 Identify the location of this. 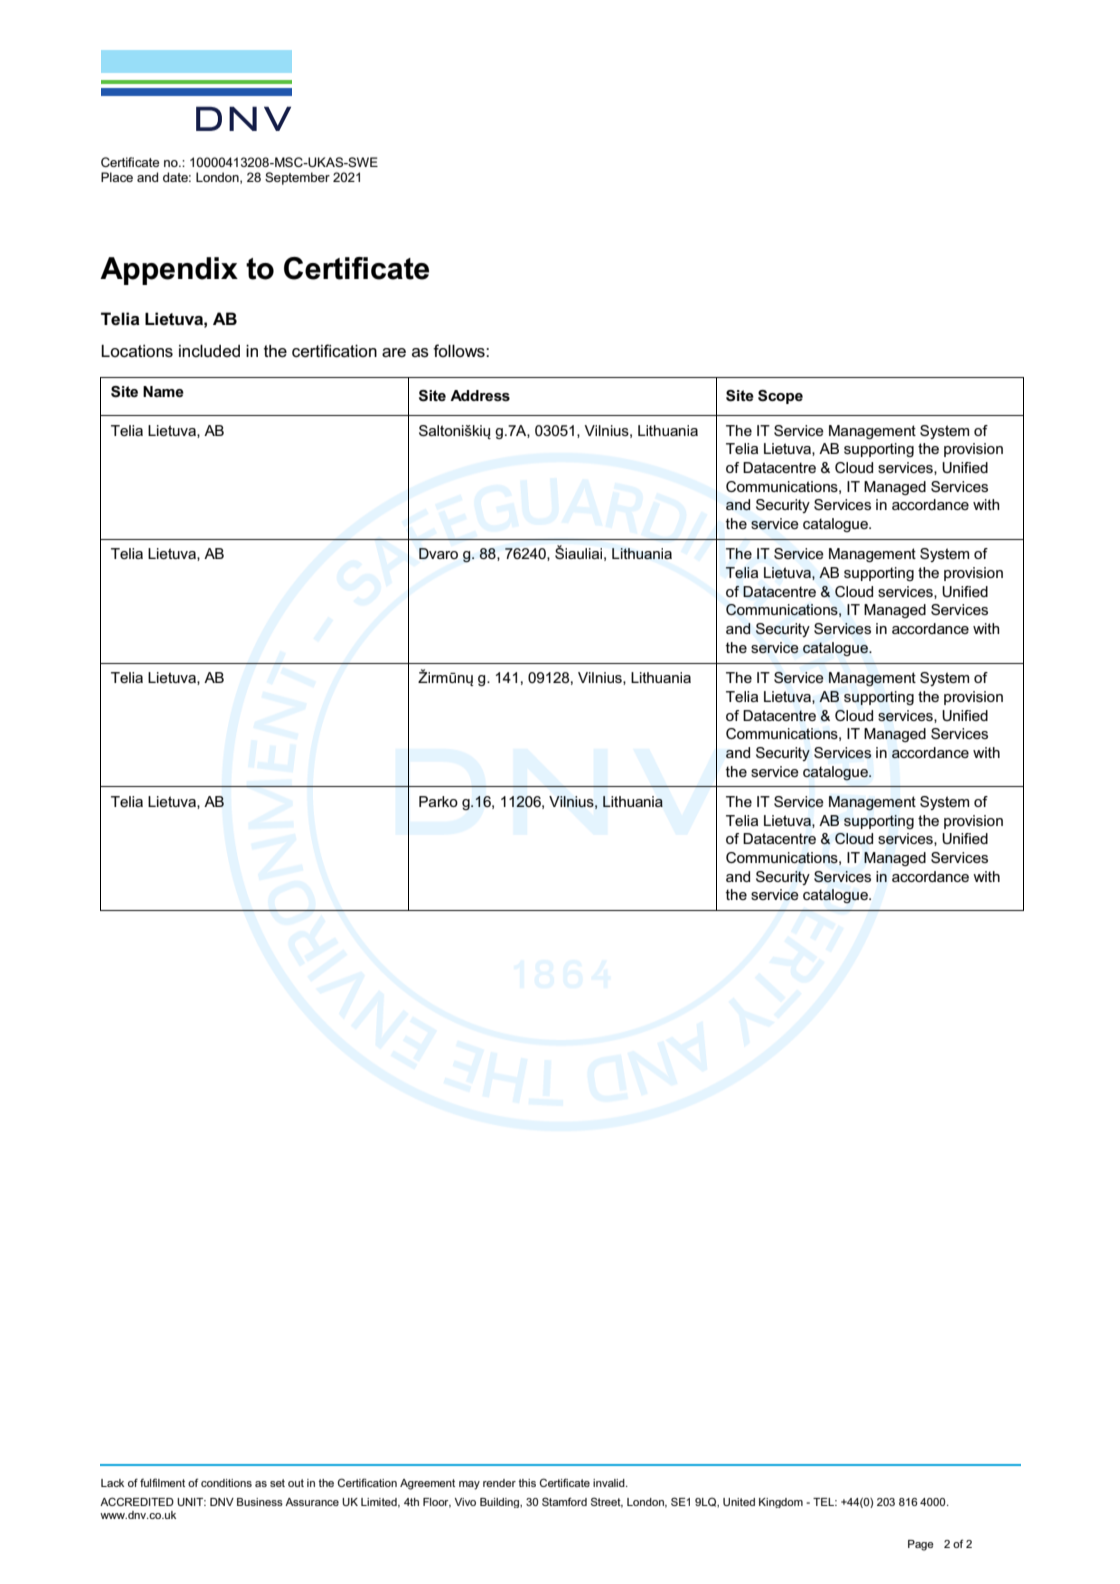
(527, 1483).
